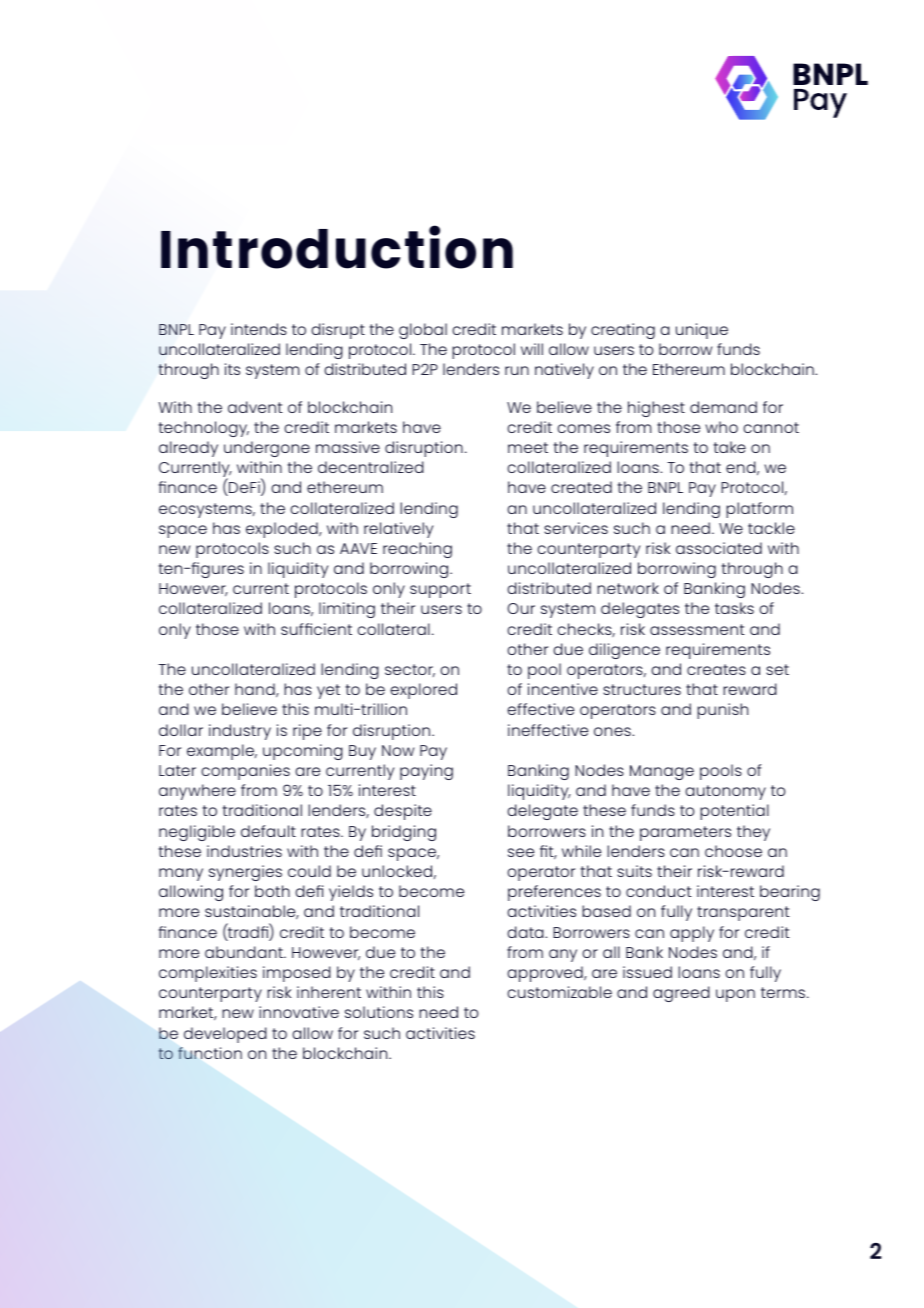  Describe the element at coordinates (702, 331) in the screenshot. I see `unique` at that location.
